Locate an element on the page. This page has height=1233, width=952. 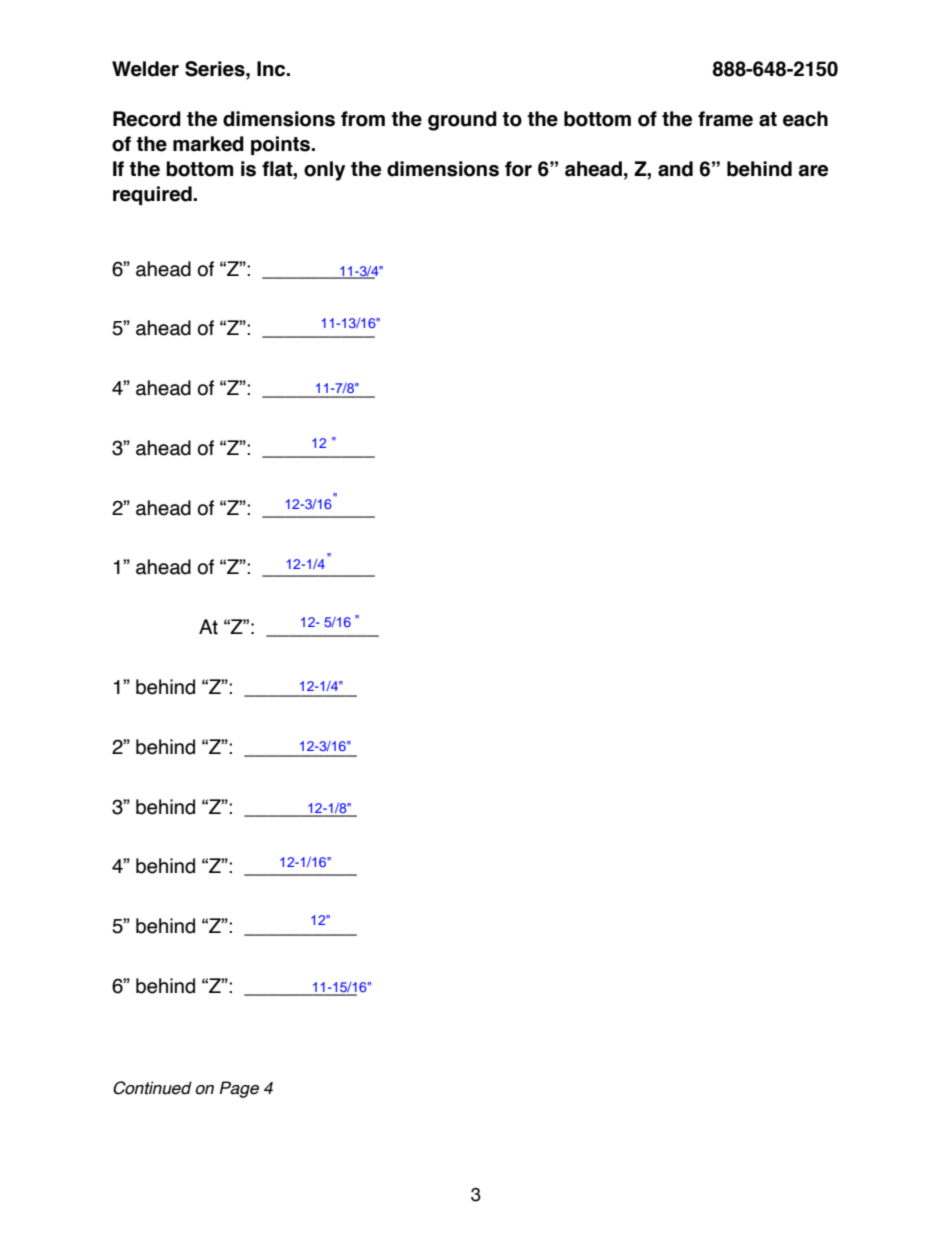
Page is located at coordinates (239, 1089).
